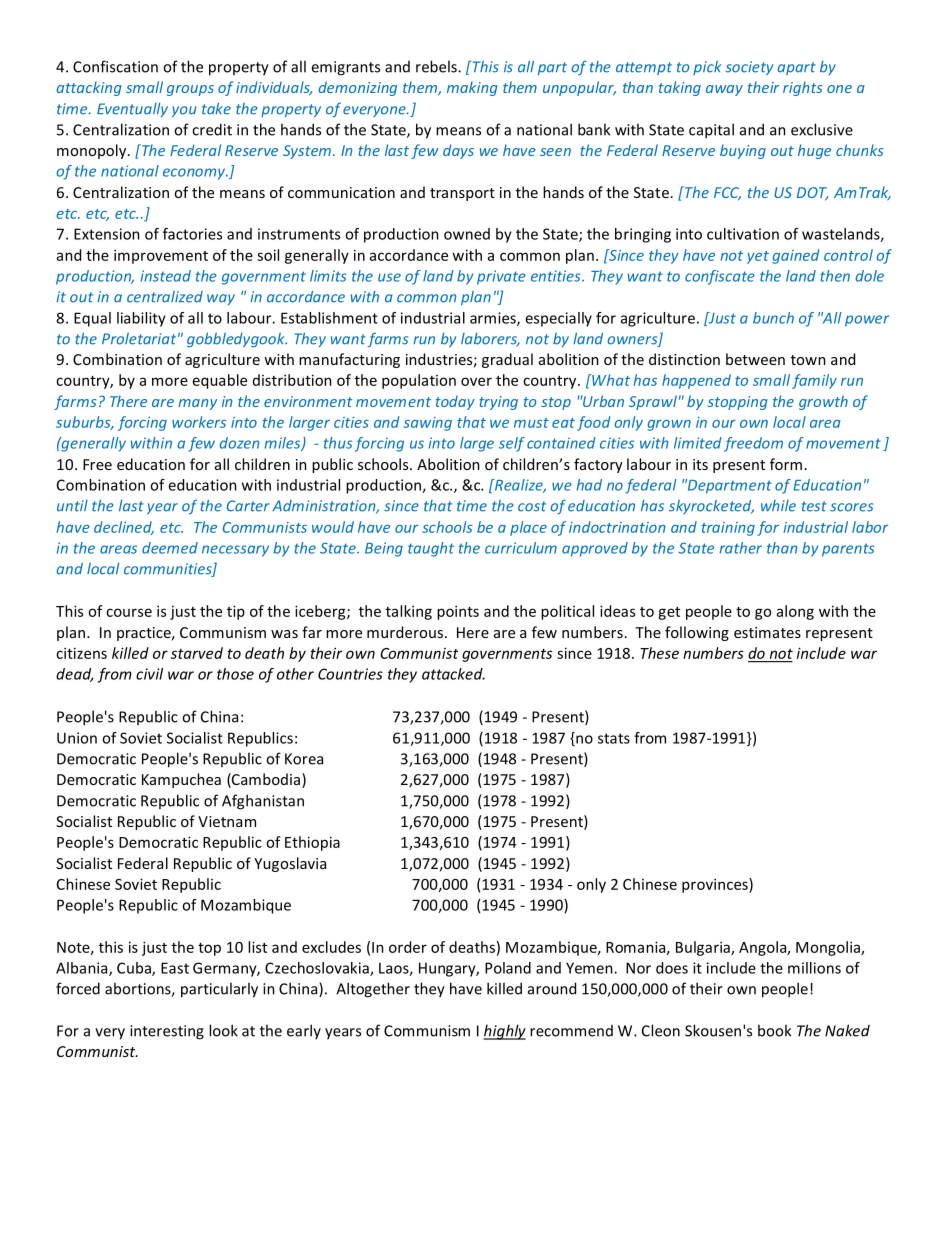  What do you see at coordinates (190, 90) in the page?
I see `groups` at bounding box center [190, 90].
